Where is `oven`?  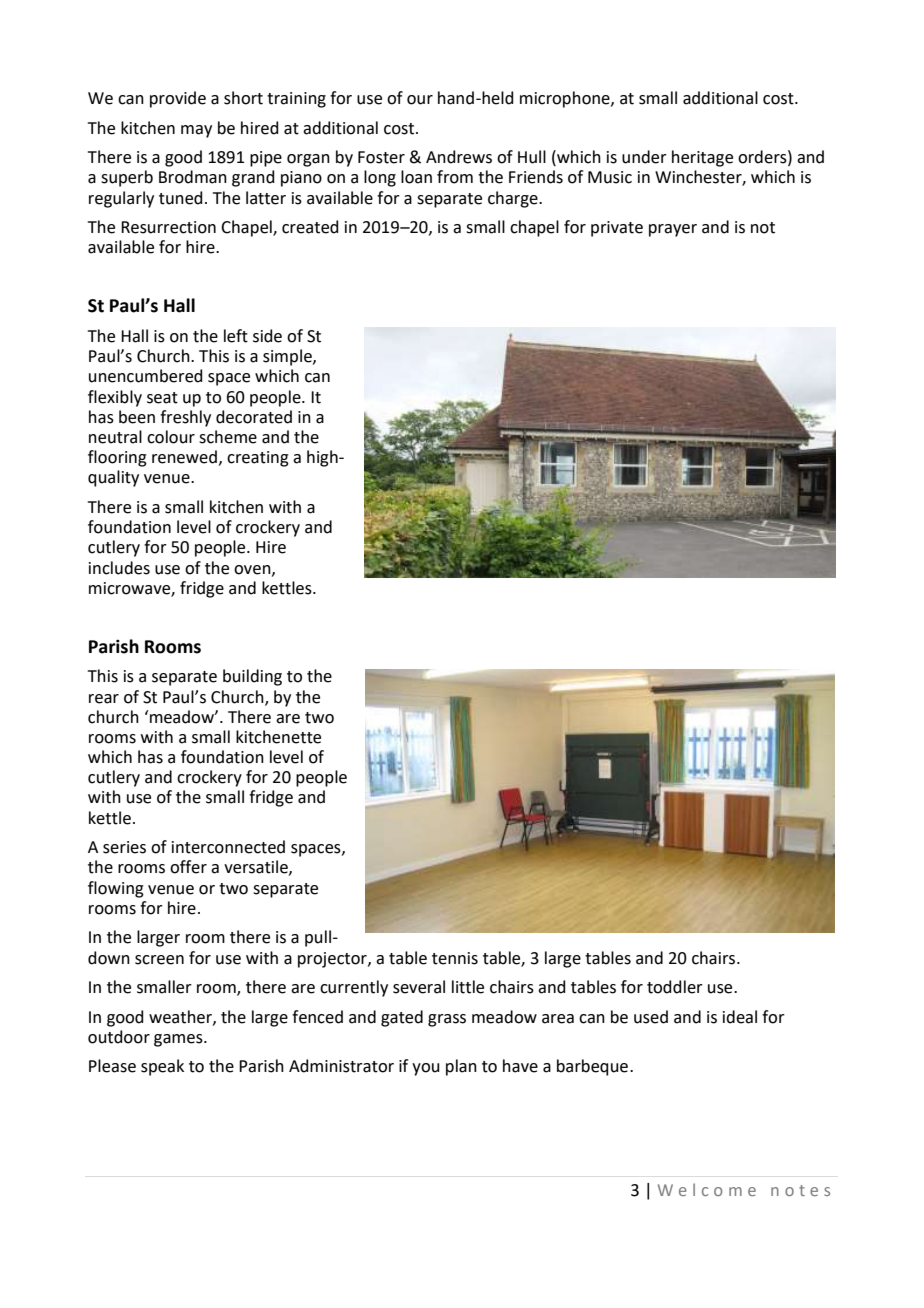 oven is located at coordinates (253, 570).
